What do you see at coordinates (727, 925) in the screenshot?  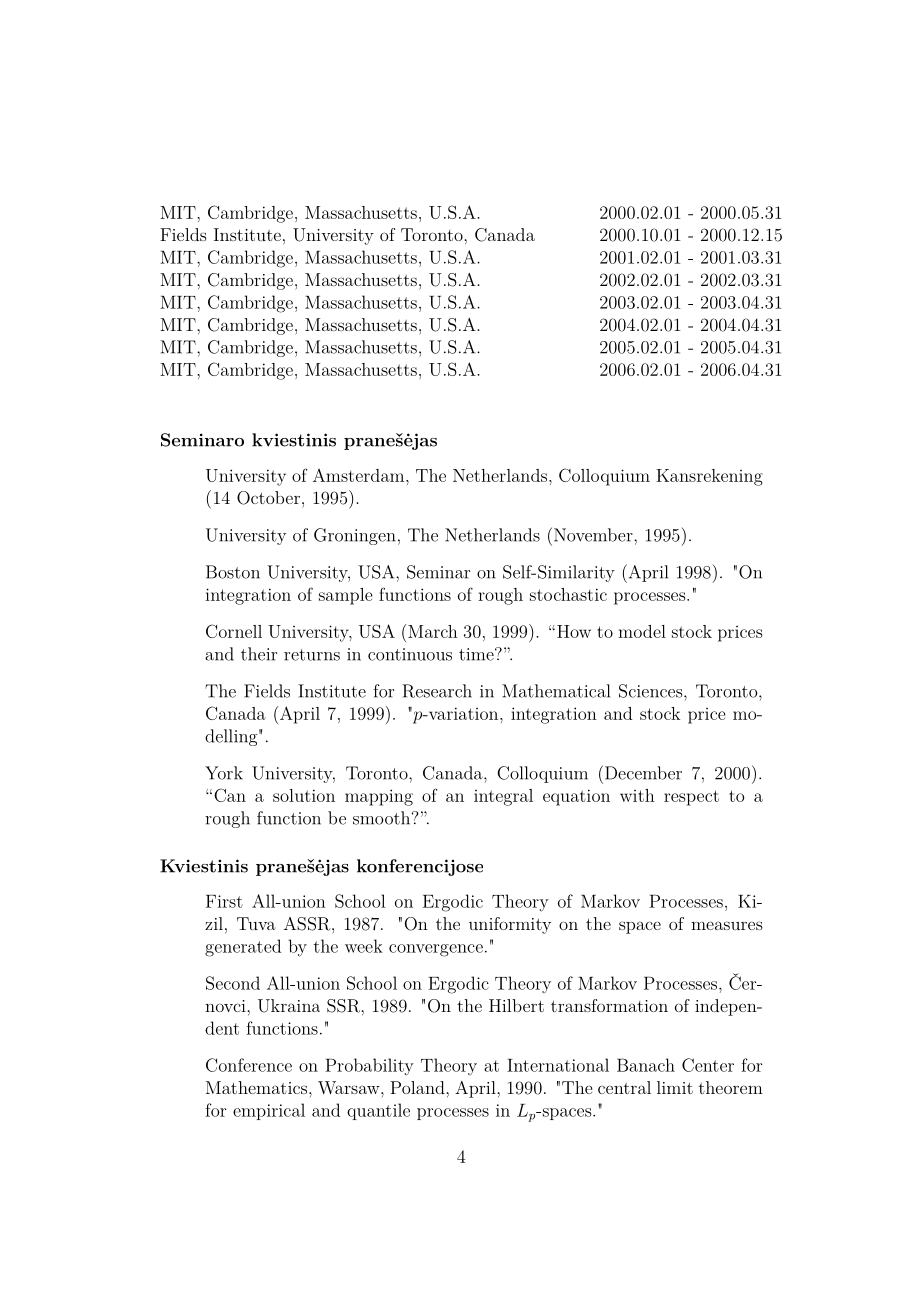 I see `measures` at bounding box center [727, 925].
